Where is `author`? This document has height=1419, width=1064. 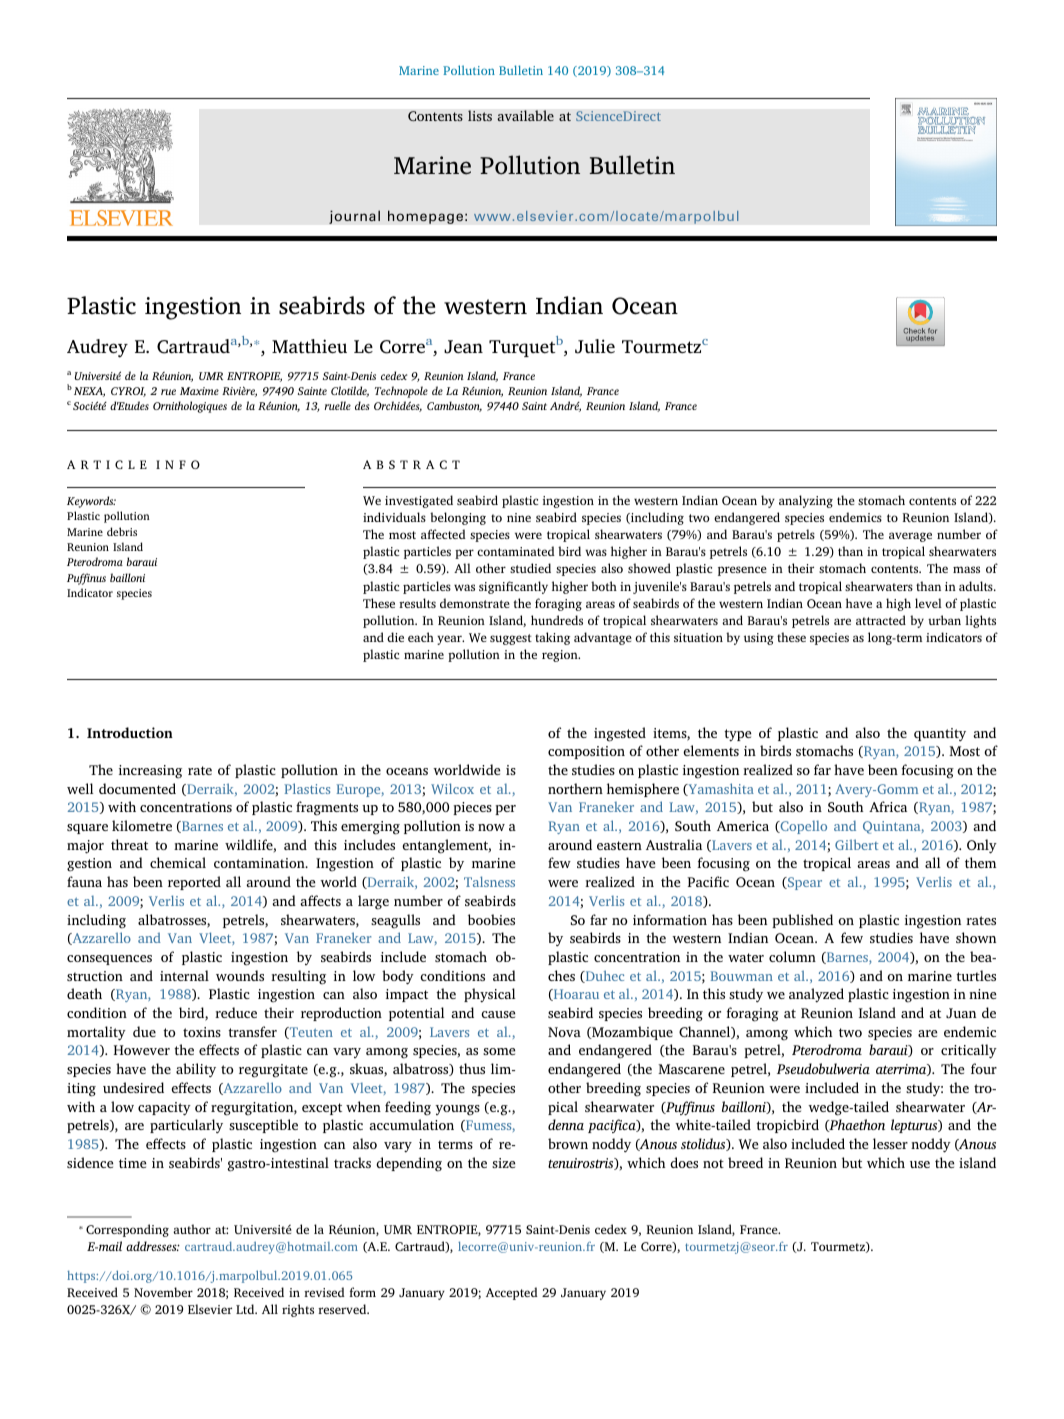
author is located at coordinates (192, 1229).
